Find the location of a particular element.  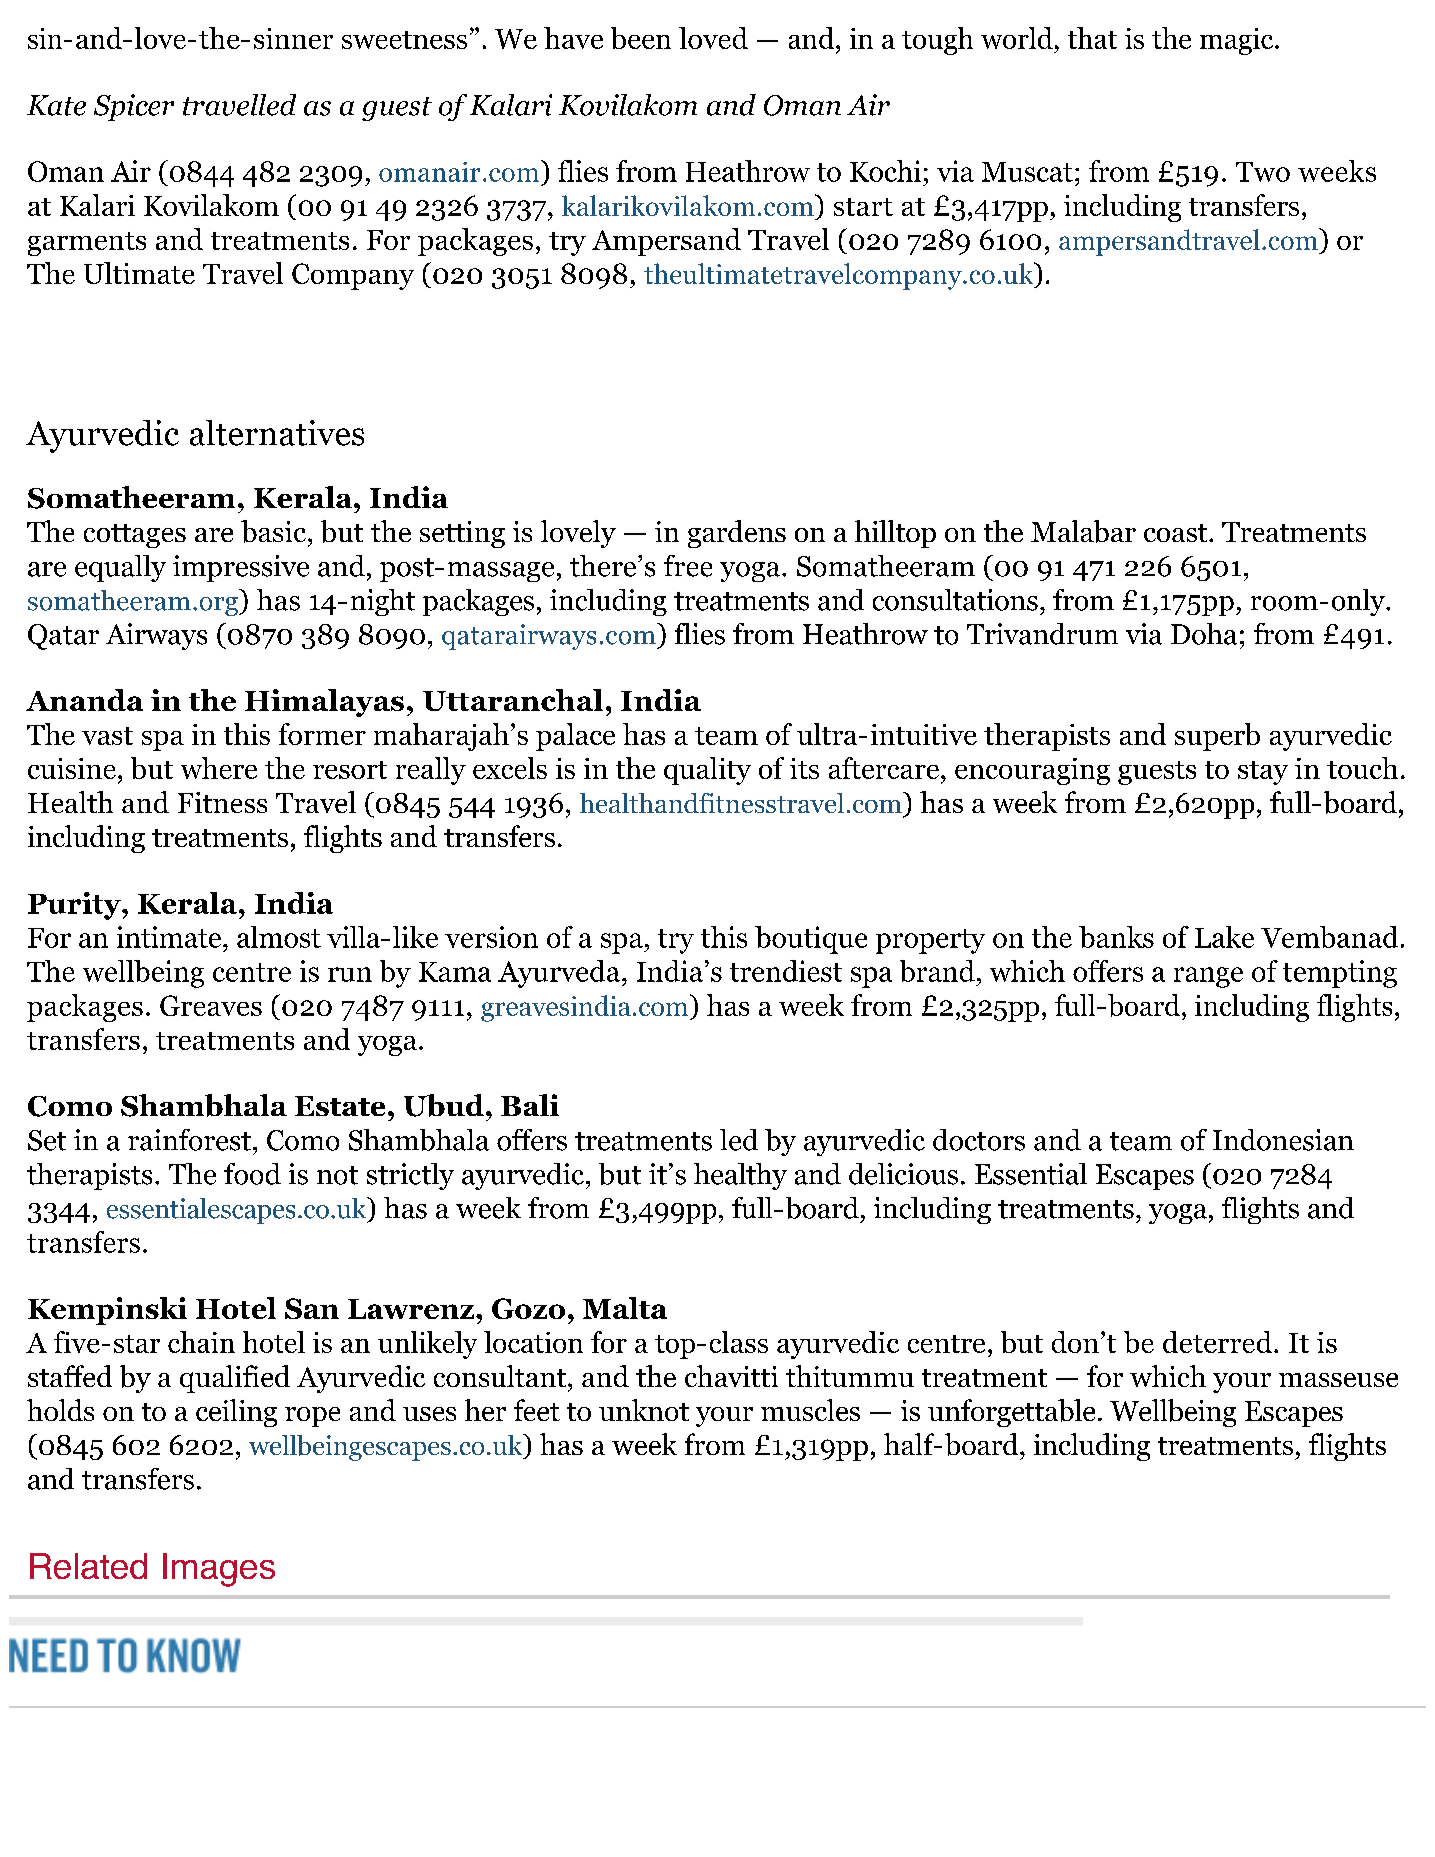

free is located at coordinates (688, 566).
